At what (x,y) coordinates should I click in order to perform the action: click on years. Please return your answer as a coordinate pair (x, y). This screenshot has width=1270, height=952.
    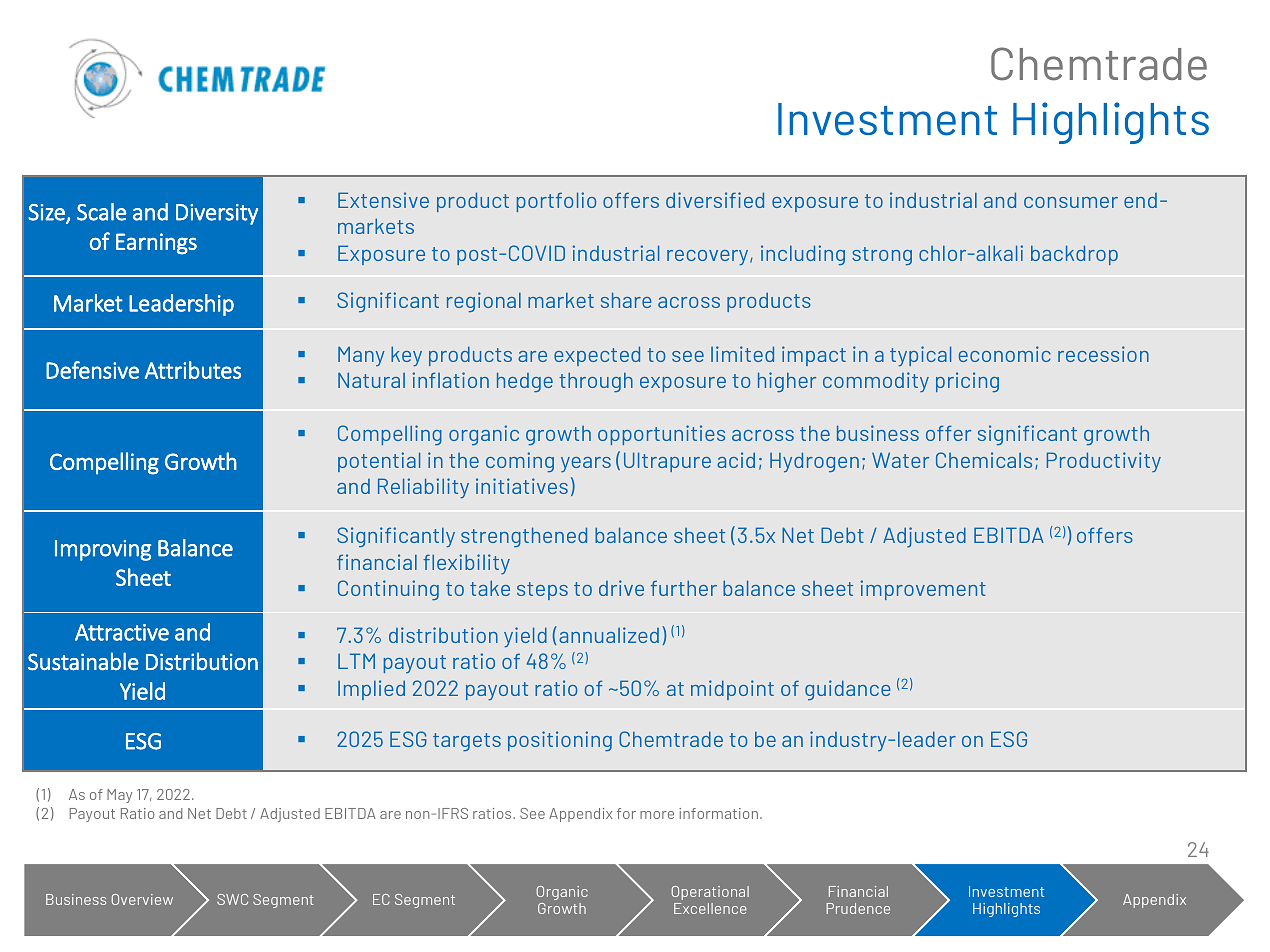
    Looking at the image, I should click on (586, 464).
